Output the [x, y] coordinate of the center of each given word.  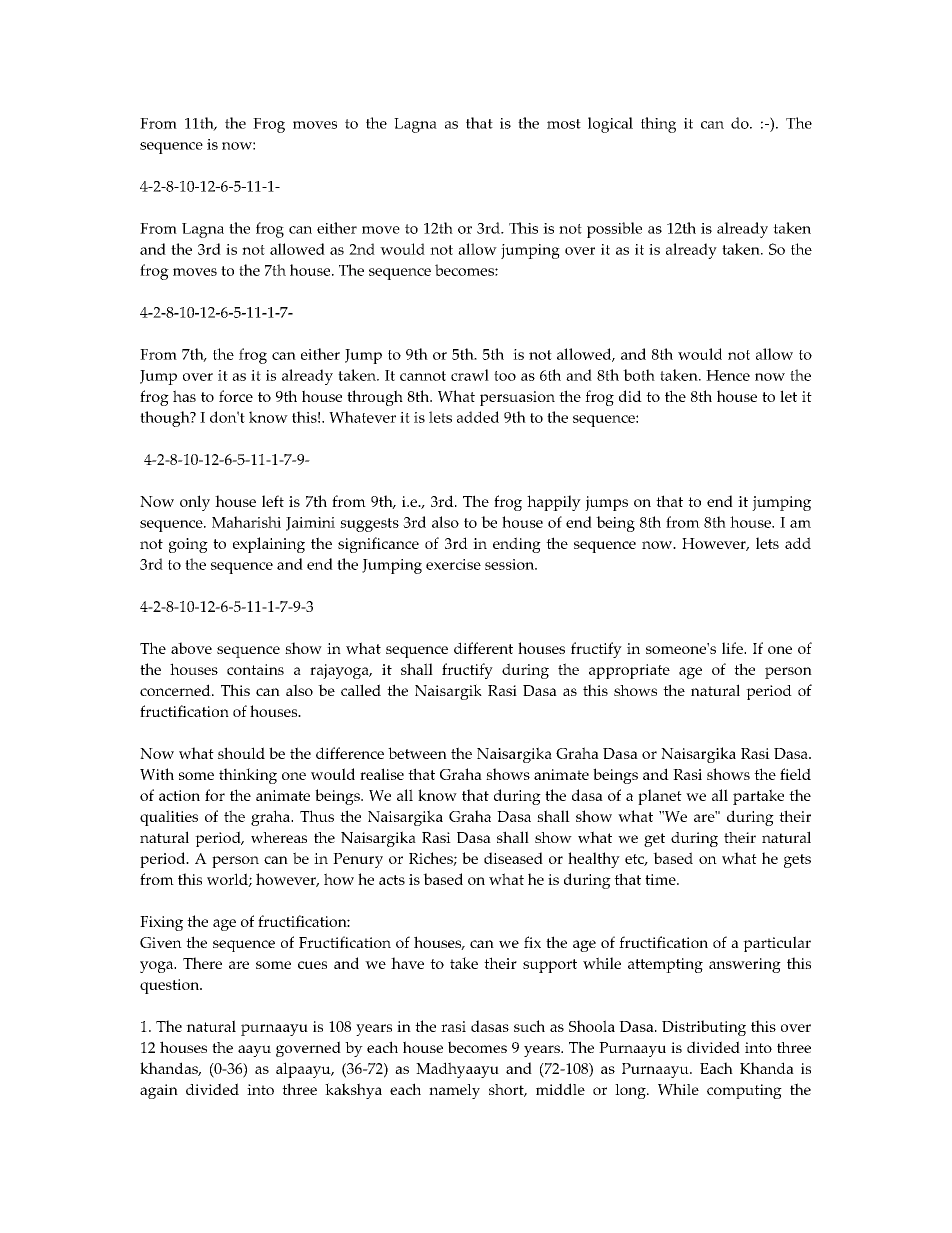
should [241, 753]
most [564, 124]
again [159, 1091]
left [273, 501]
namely [454, 1091]
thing [658, 125]
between [417, 753]
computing [744, 1091]
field [795, 774]
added [478, 417]
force [236, 396]
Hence [728, 375]
